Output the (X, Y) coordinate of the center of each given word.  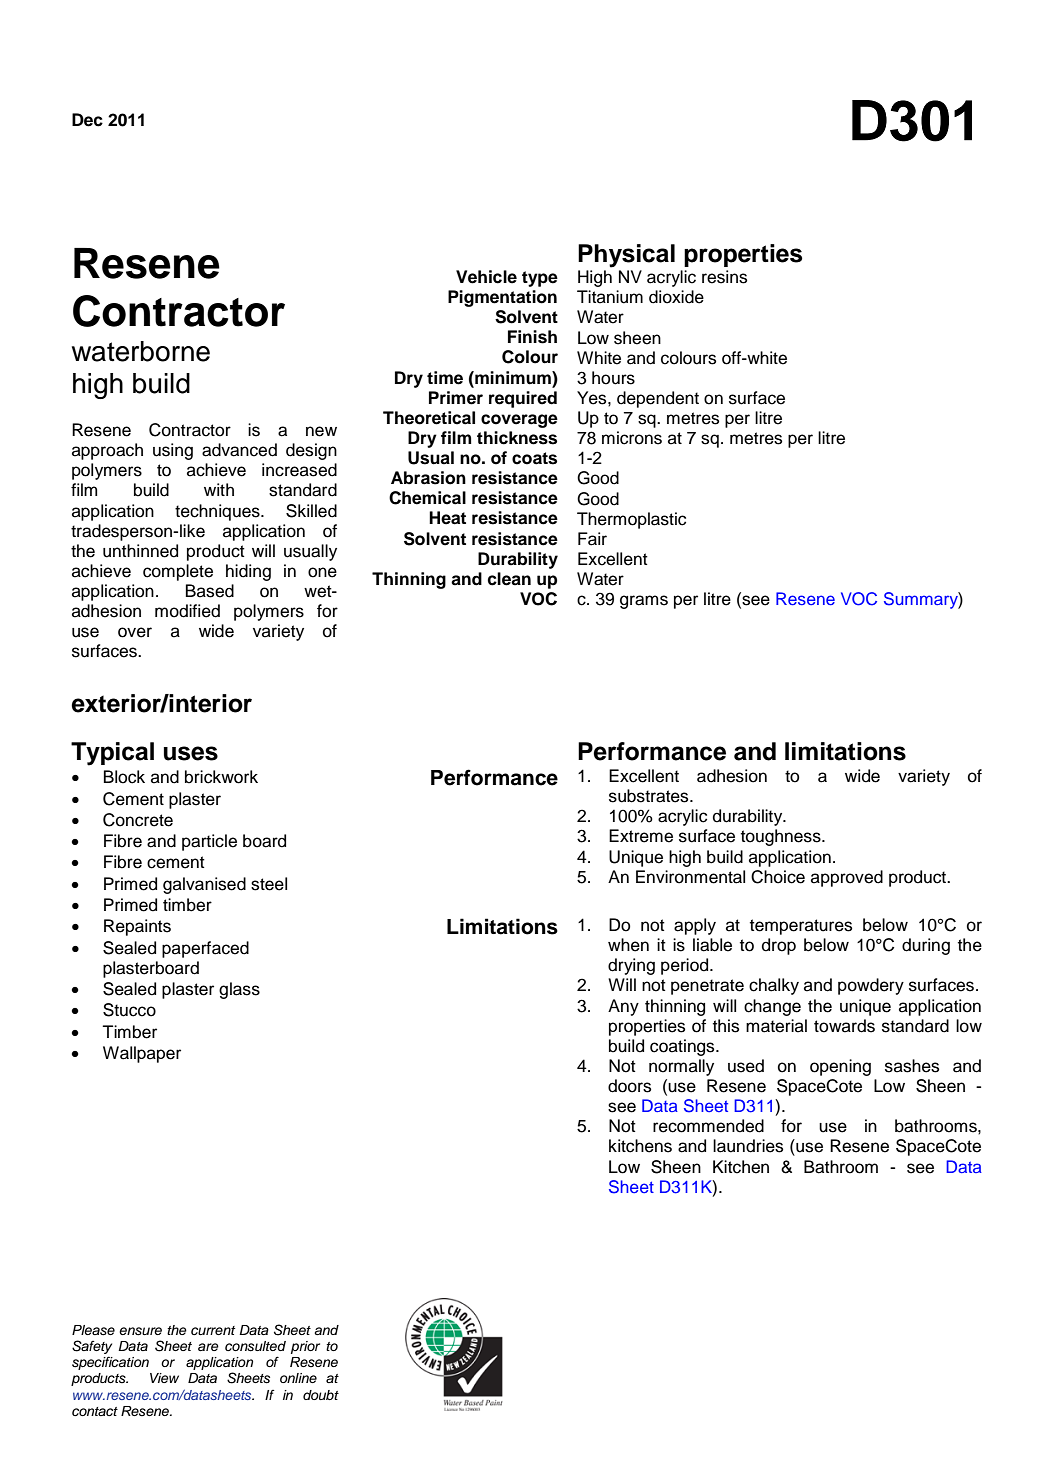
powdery (871, 986)
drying (631, 966)
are (208, 1347)
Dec (87, 120)
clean (509, 579)
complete (178, 572)
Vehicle (486, 277)
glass (239, 990)
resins (724, 277)
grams (644, 602)
